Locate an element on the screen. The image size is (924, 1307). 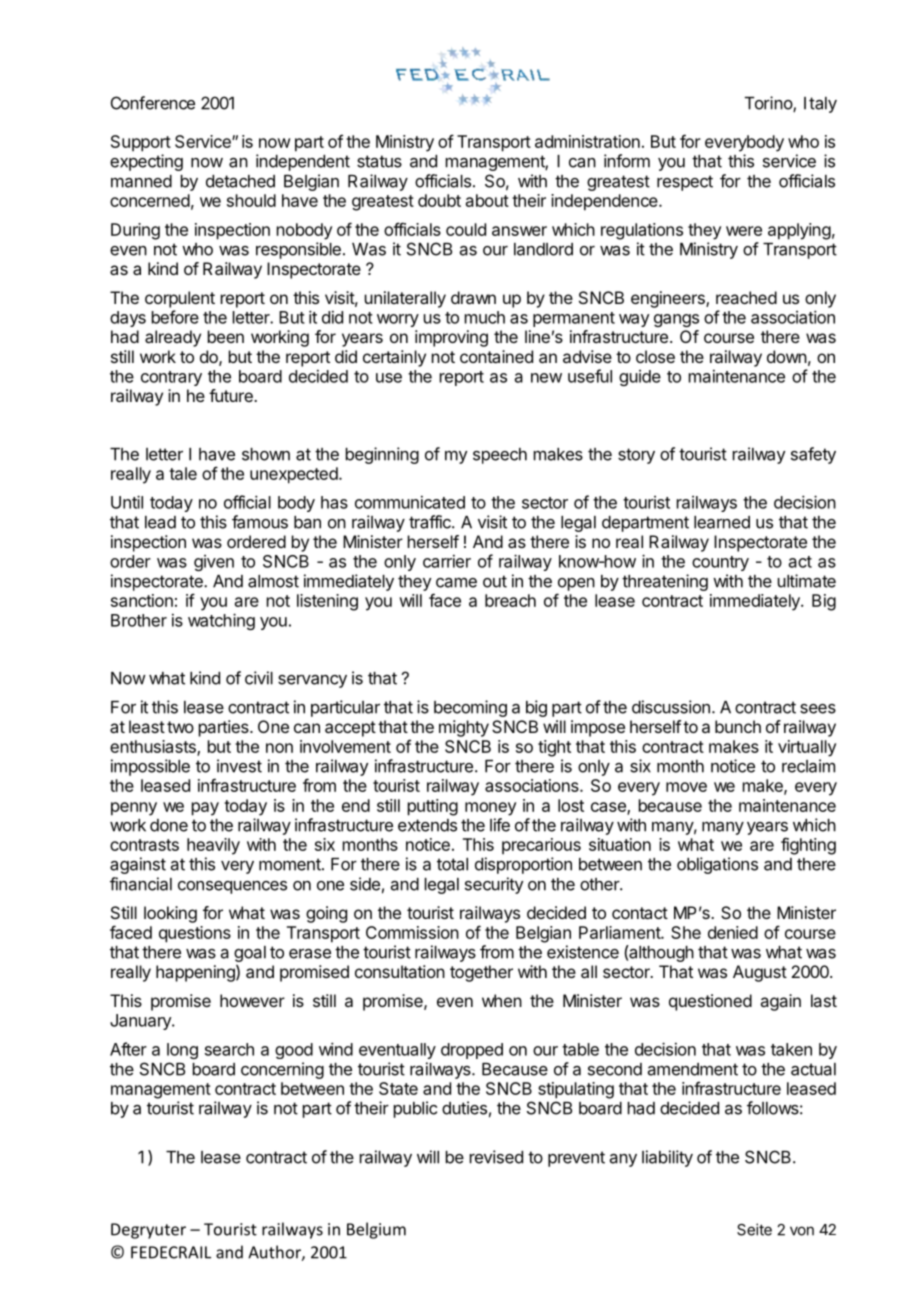
heavily is located at coordinates (213, 846).
